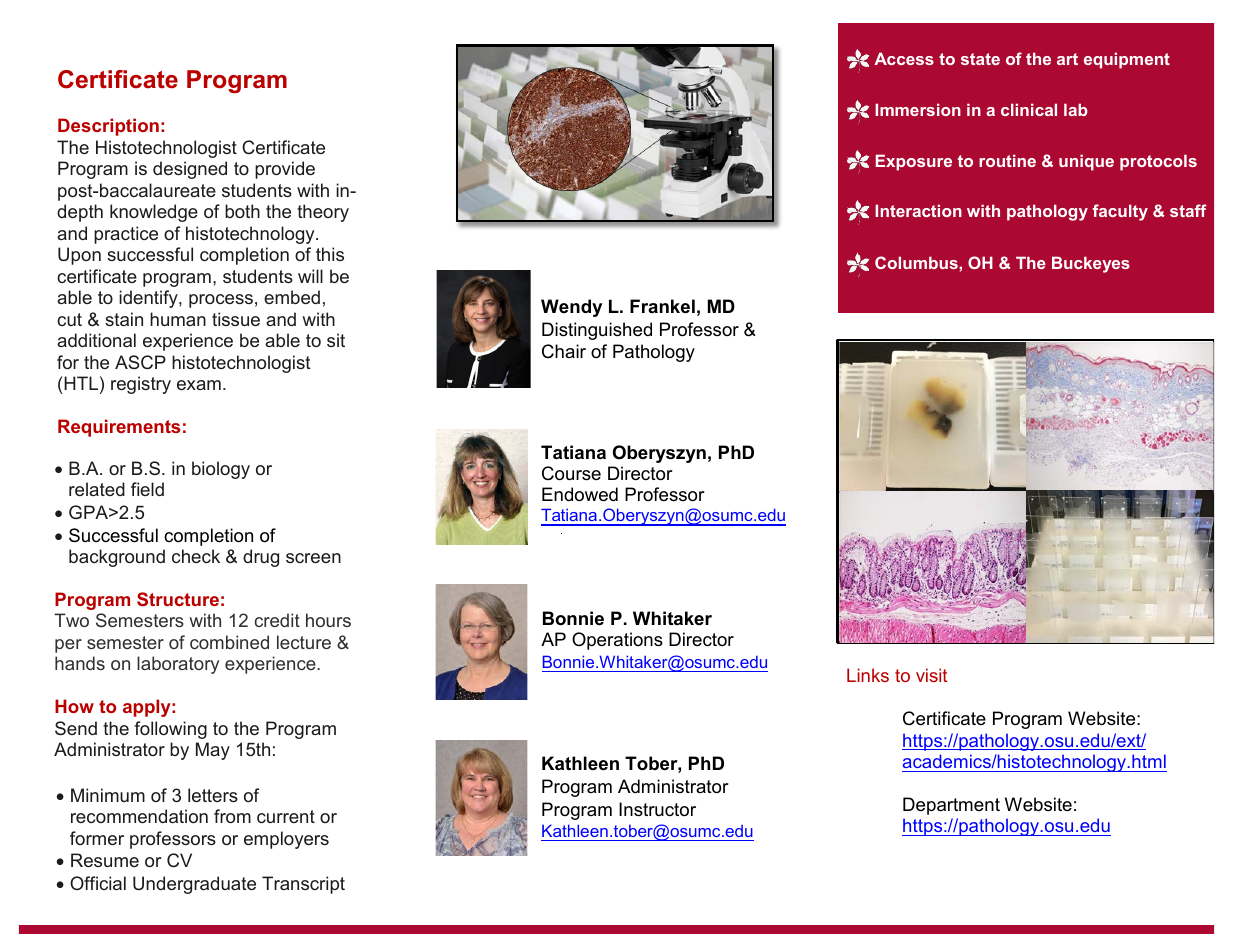  I want to click on Buckeyes, so click(1091, 264).
